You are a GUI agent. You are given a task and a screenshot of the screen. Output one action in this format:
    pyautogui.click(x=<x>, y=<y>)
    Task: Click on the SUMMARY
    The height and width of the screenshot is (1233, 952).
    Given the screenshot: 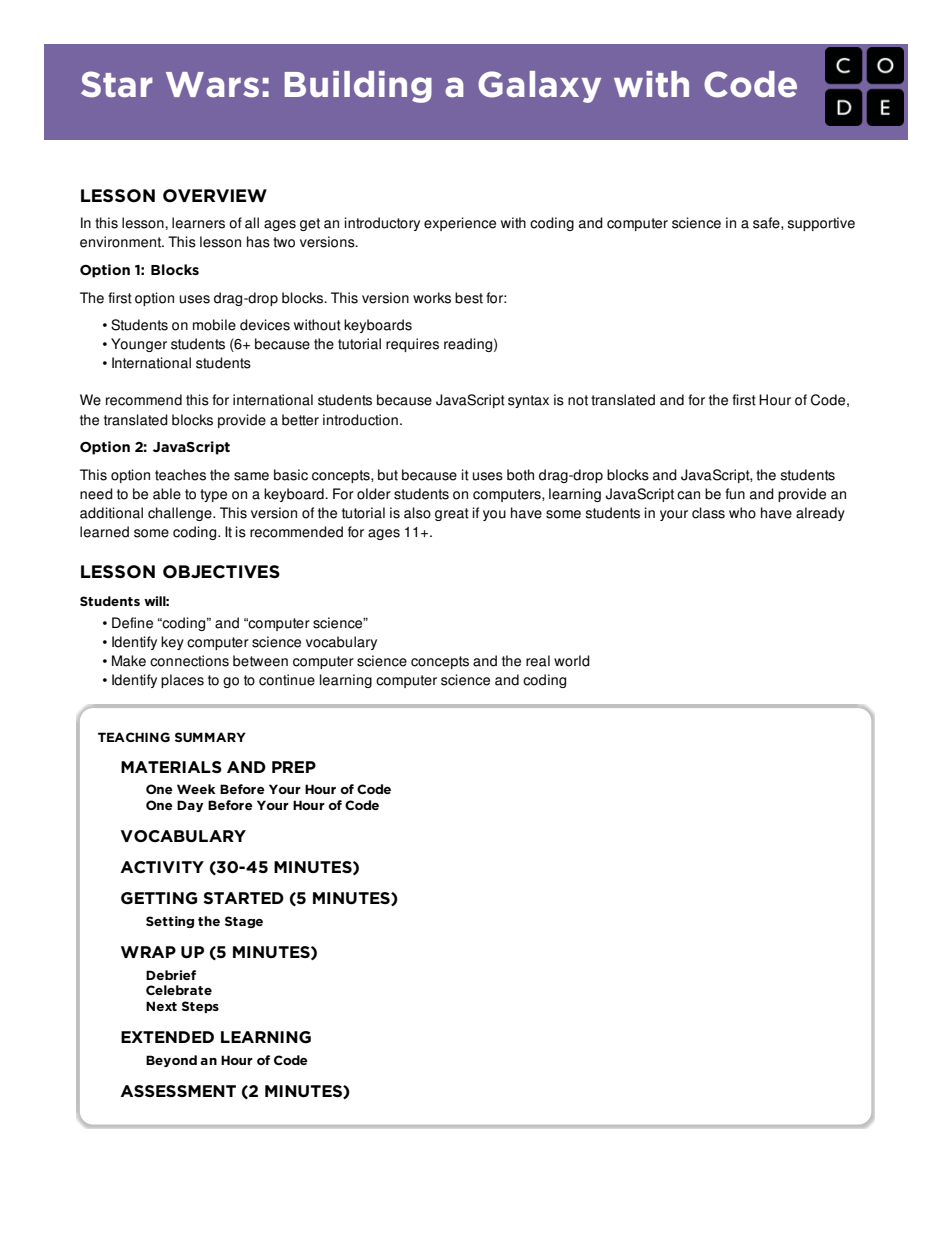 What is the action you would take?
    pyautogui.click(x=210, y=737)
